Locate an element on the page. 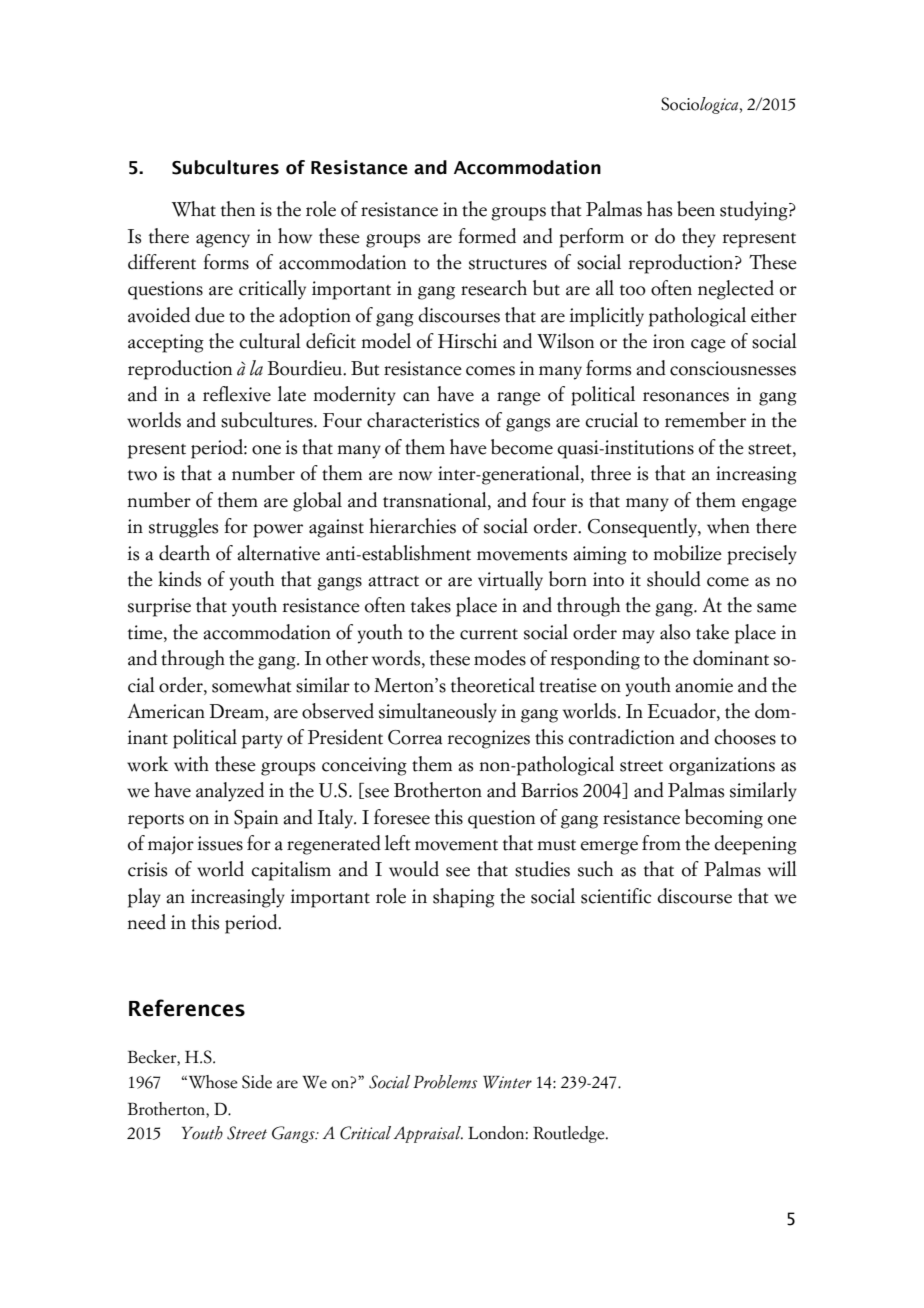  they is located at coordinates (699, 238).
